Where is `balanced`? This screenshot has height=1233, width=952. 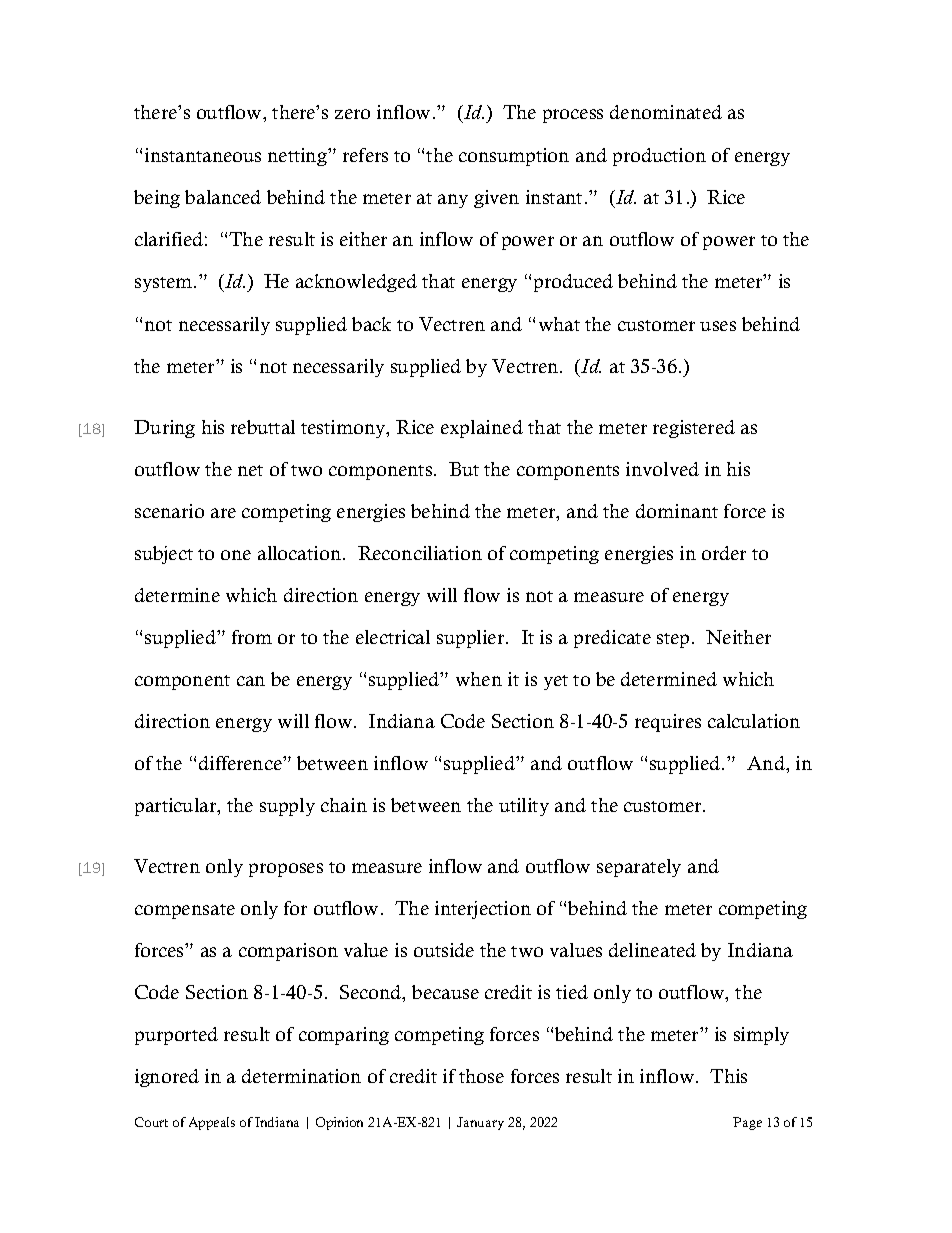
balanced is located at coordinates (223, 197).
